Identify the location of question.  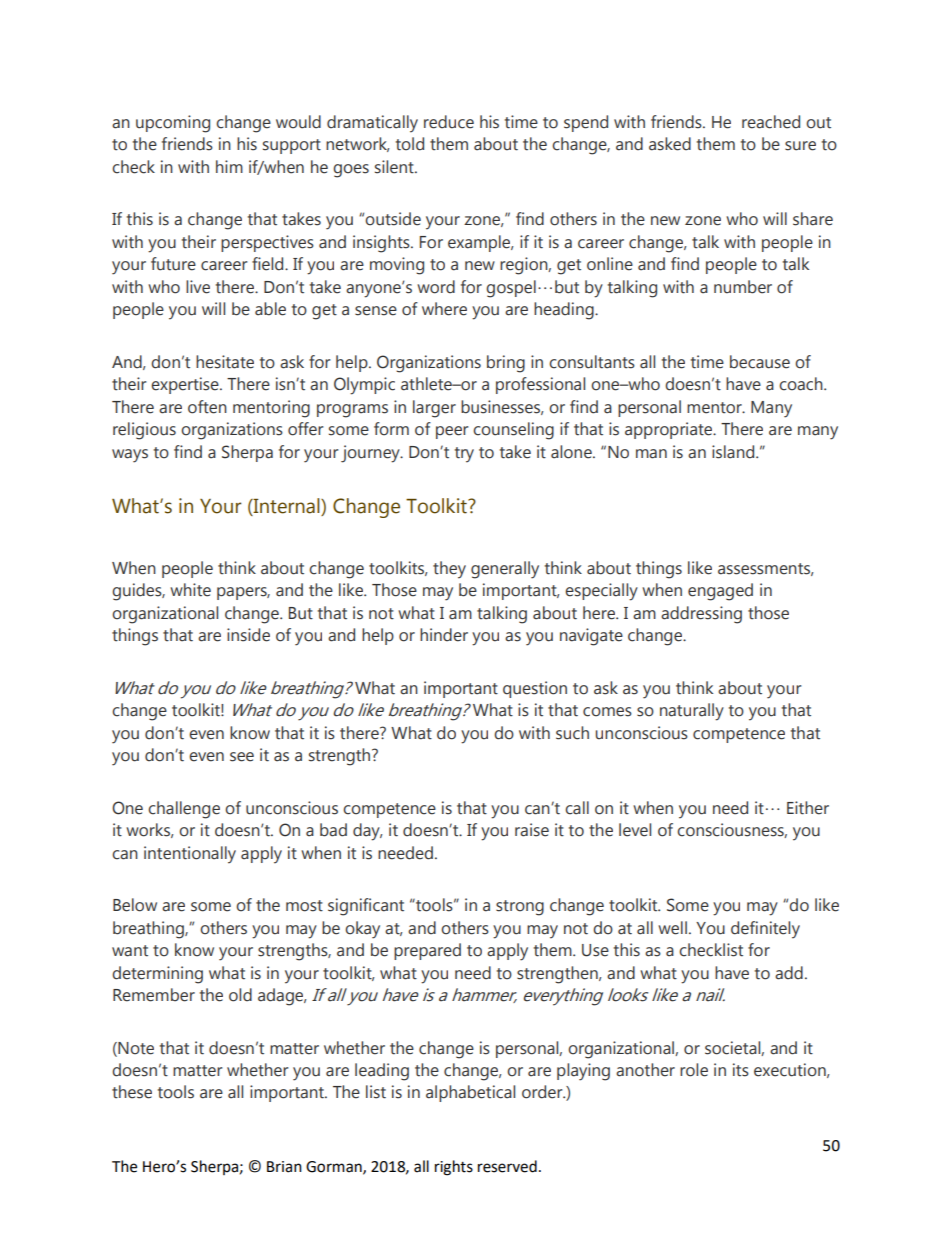
(535, 689).
